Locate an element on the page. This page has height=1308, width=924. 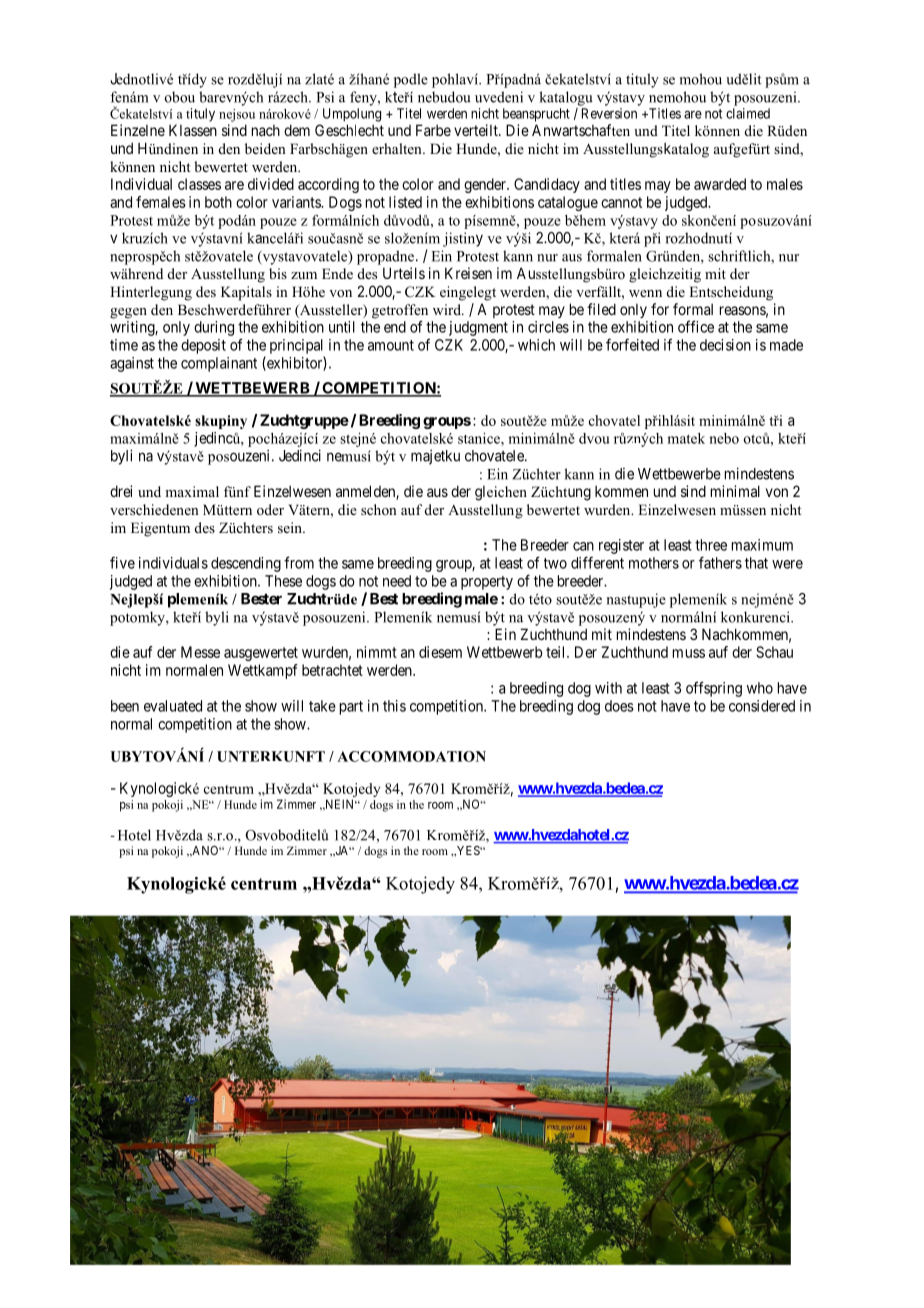
schon is located at coordinates (379, 509).
